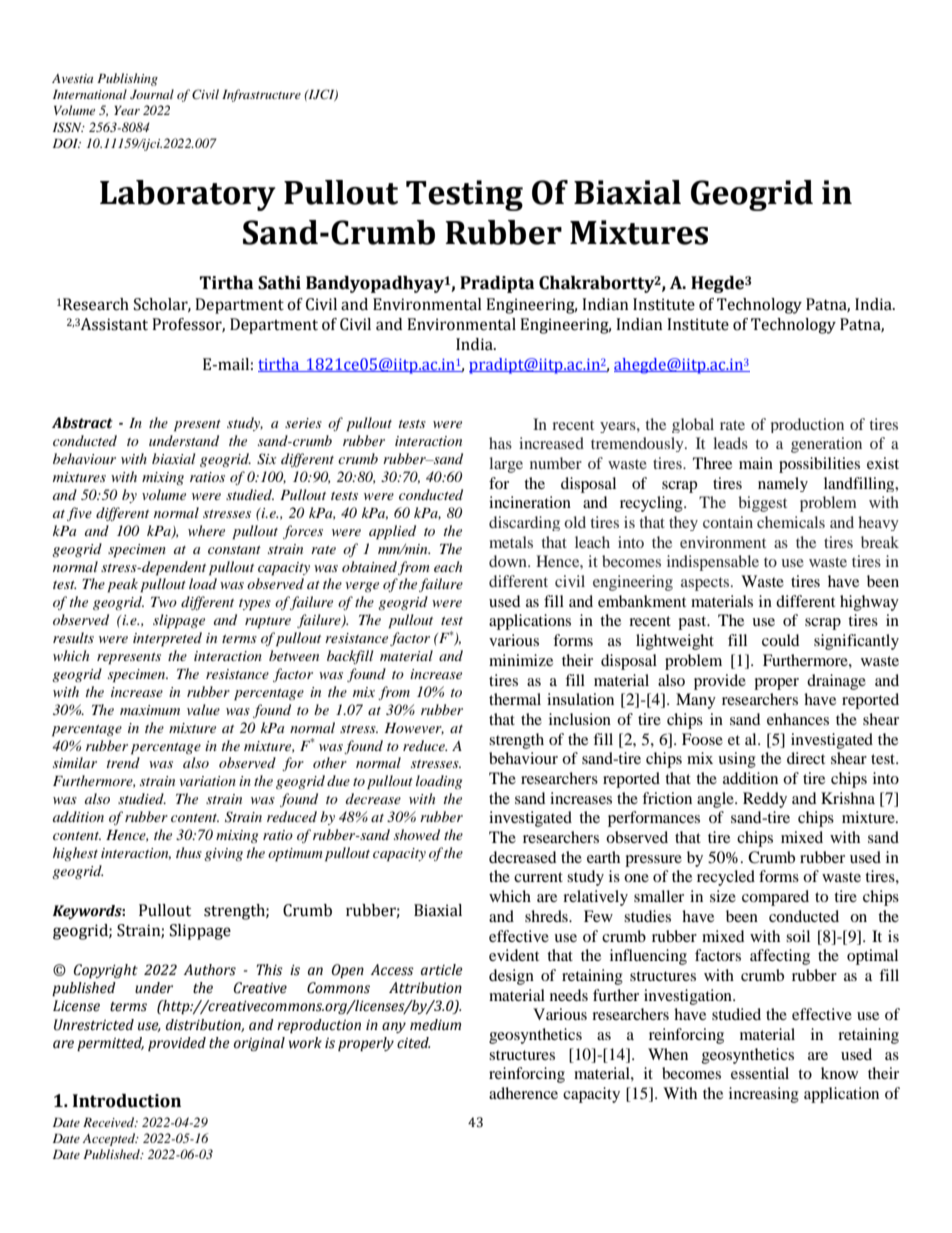 The height and width of the document is (1233, 952). I want to click on Two, so click(164, 602).
